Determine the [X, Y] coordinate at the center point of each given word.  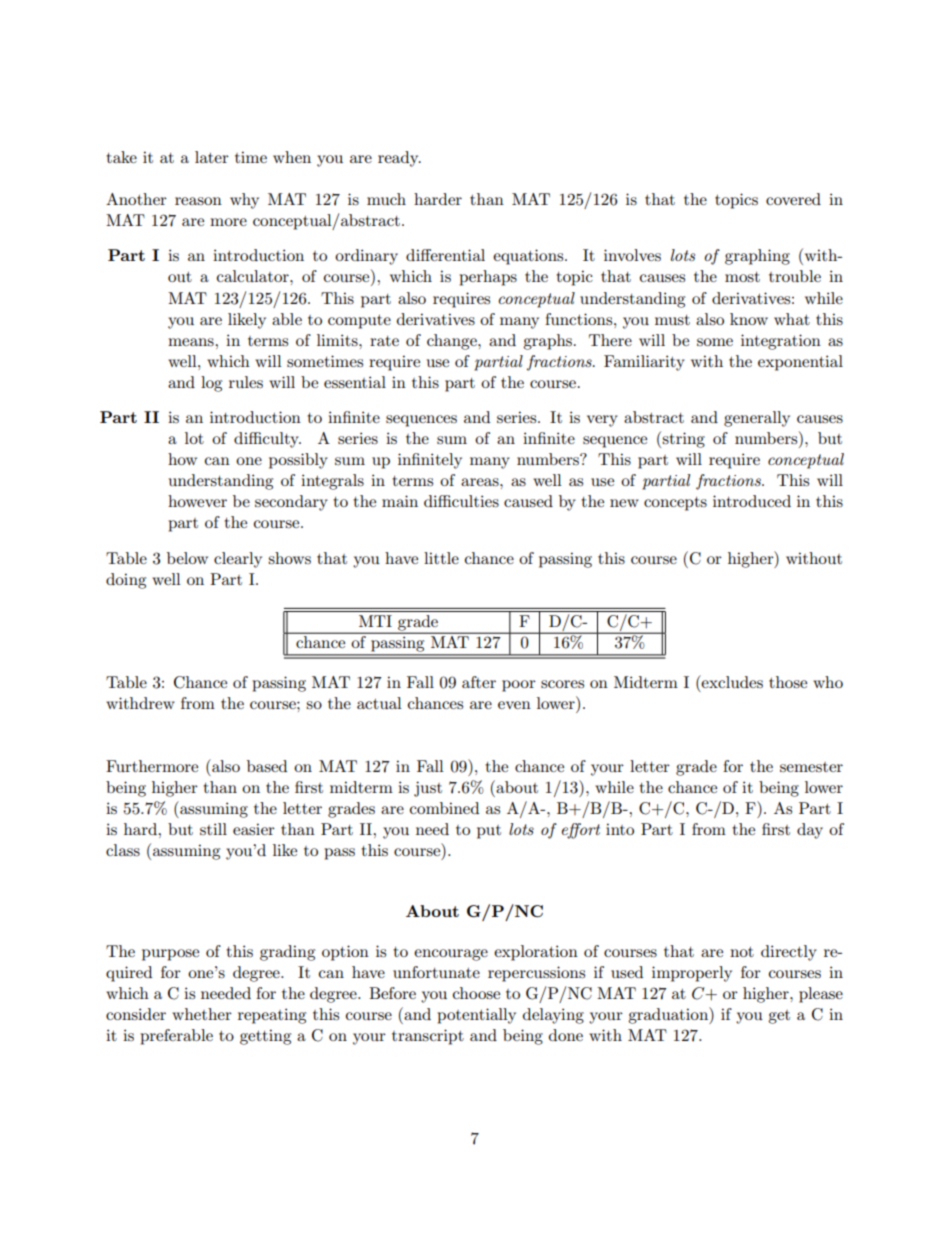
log [211, 384]
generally [757, 419]
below [187, 558]
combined [444, 808]
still [213, 829]
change [453, 342]
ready [399, 159]
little [441, 558]
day [810, 831]
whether [202, 1014]
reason [198, 201]
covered [793, 199]
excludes [731, 681]
